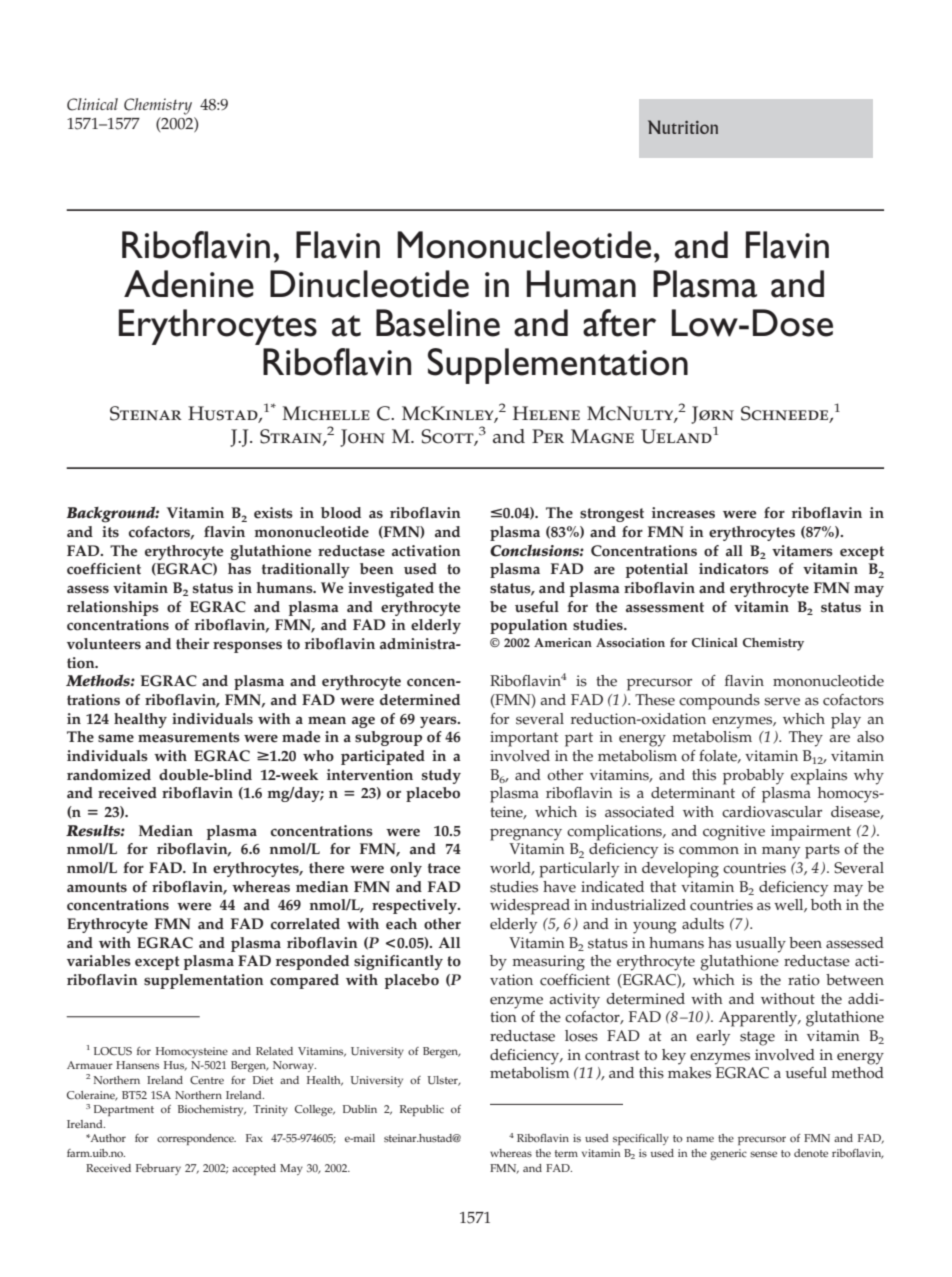 This screenshot has width=952, height=1277. I want to click on their, so click(192, 644).
